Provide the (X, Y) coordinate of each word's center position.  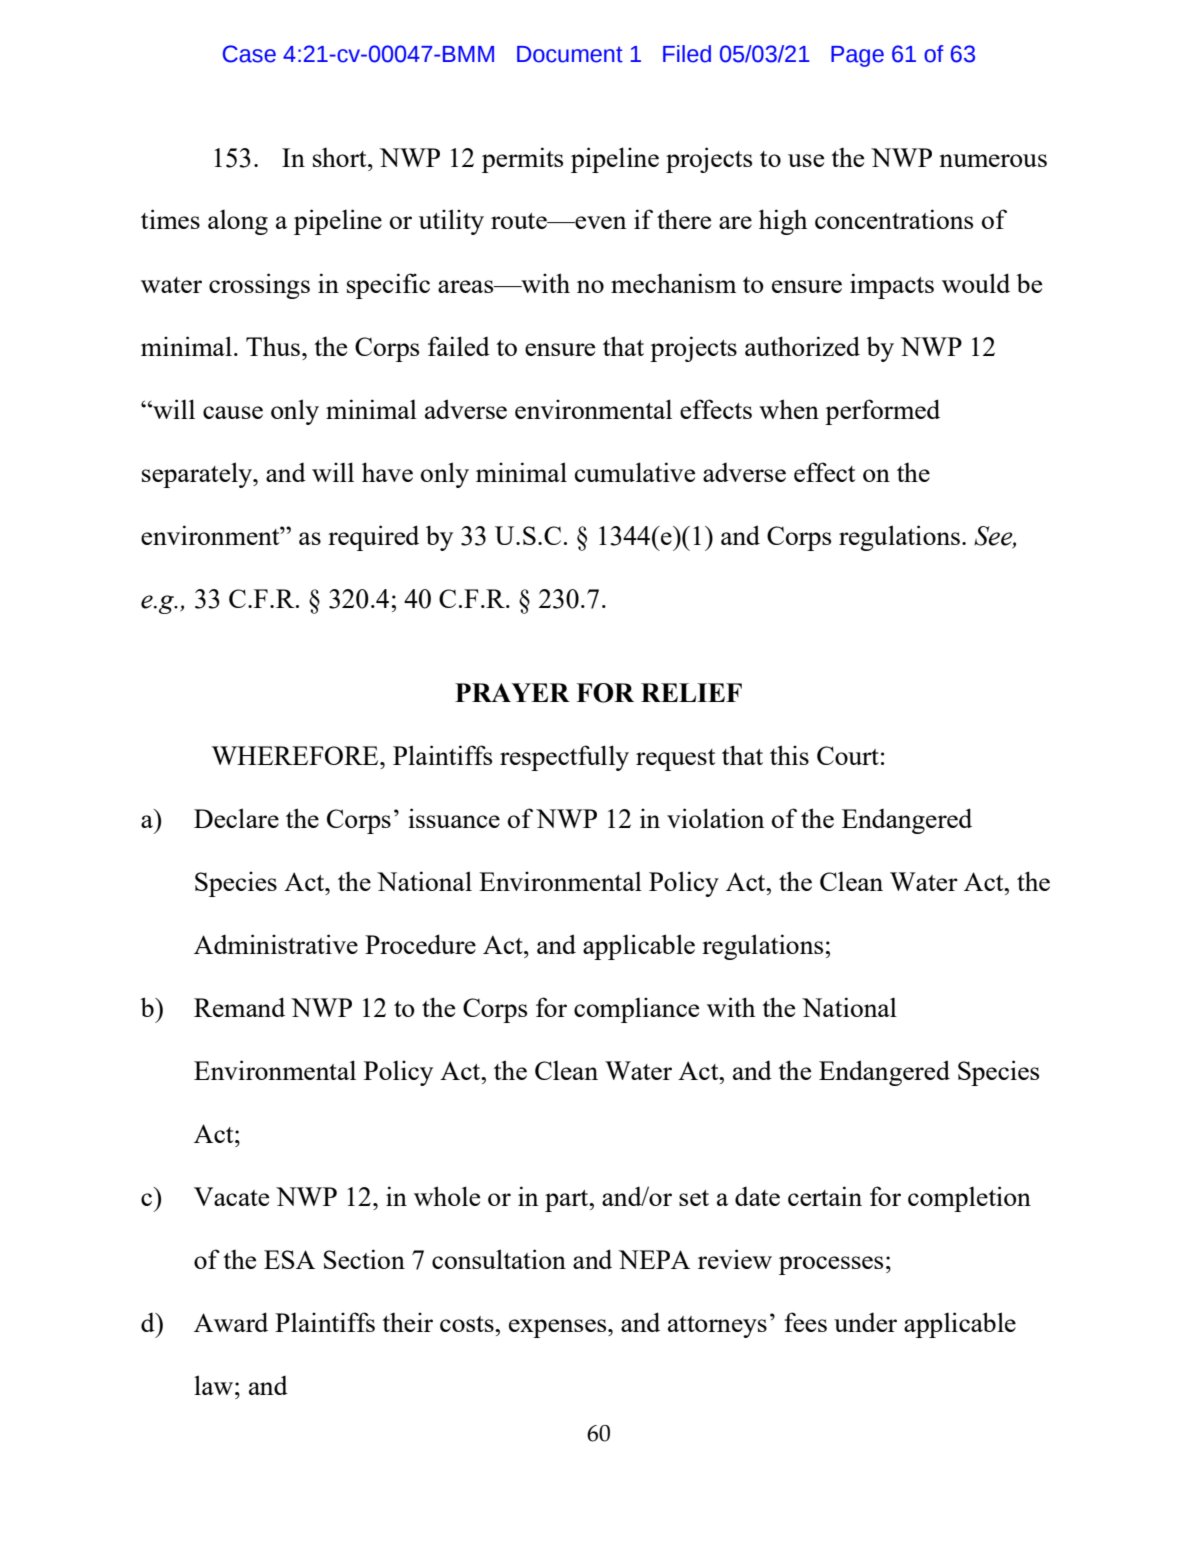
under (865, 1322)
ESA (289, 1259)
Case (249, 54)
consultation (499, 1259)
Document (570, 54)
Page (857, 56)
